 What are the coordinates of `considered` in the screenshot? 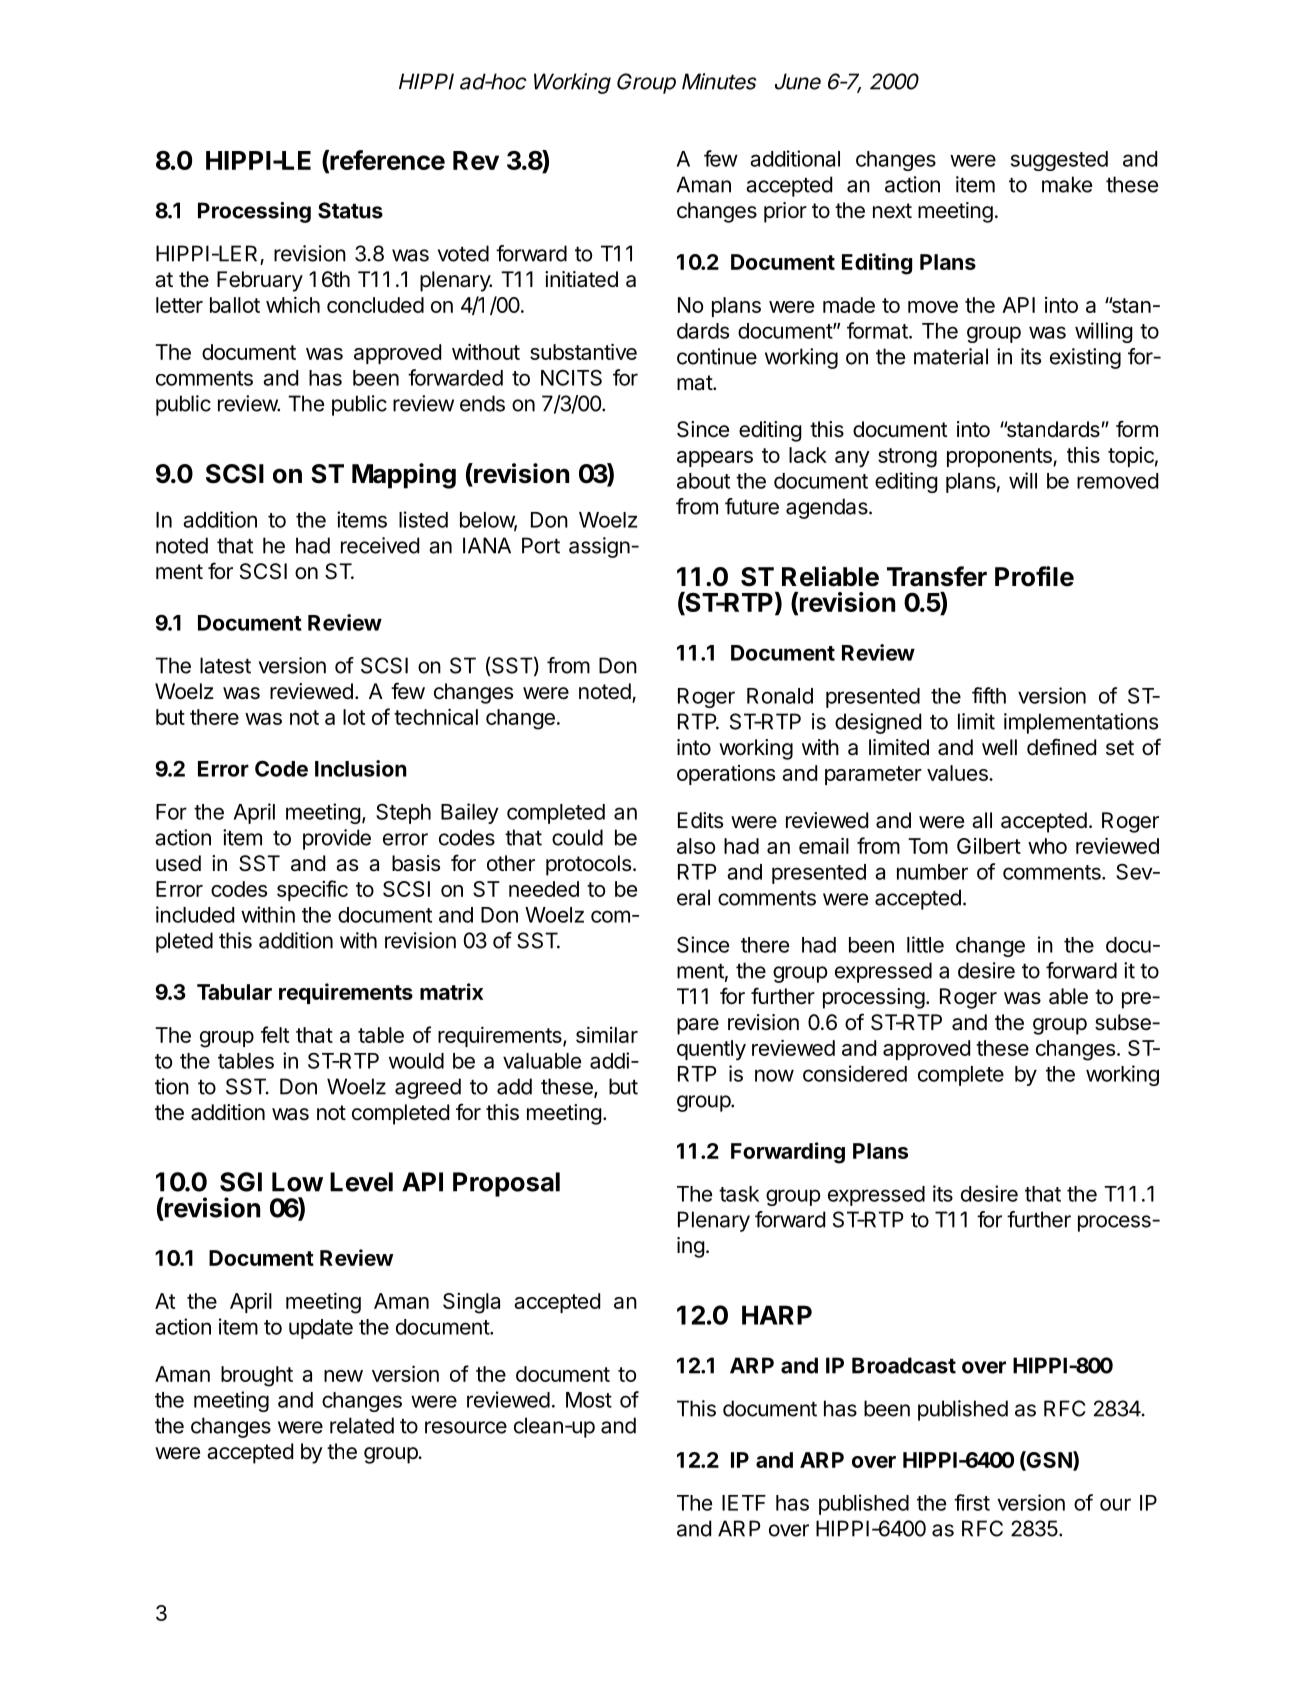 It's located at (855, 1073).
